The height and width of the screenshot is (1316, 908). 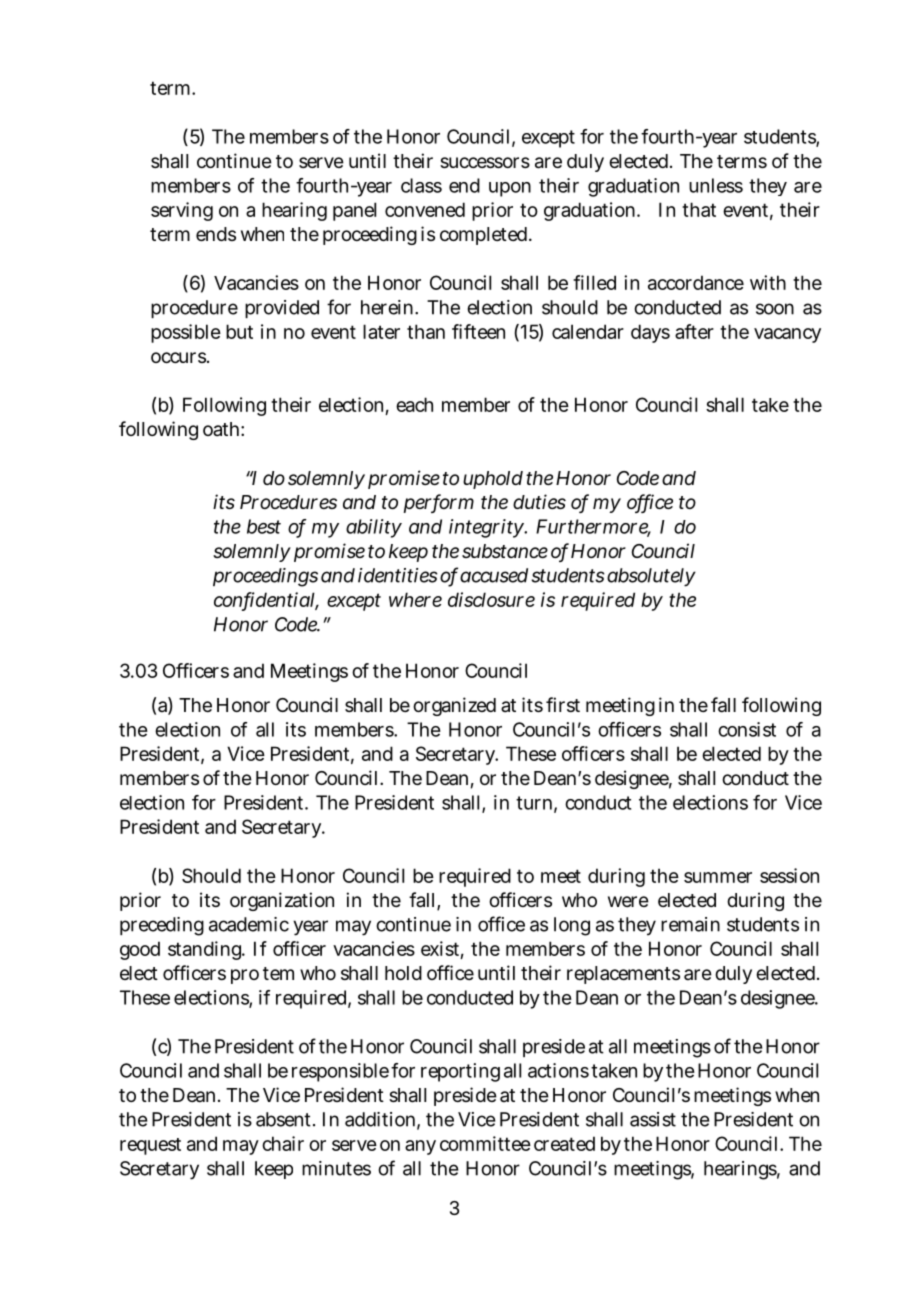 I want to click on each, so click(x=414, y=404).
